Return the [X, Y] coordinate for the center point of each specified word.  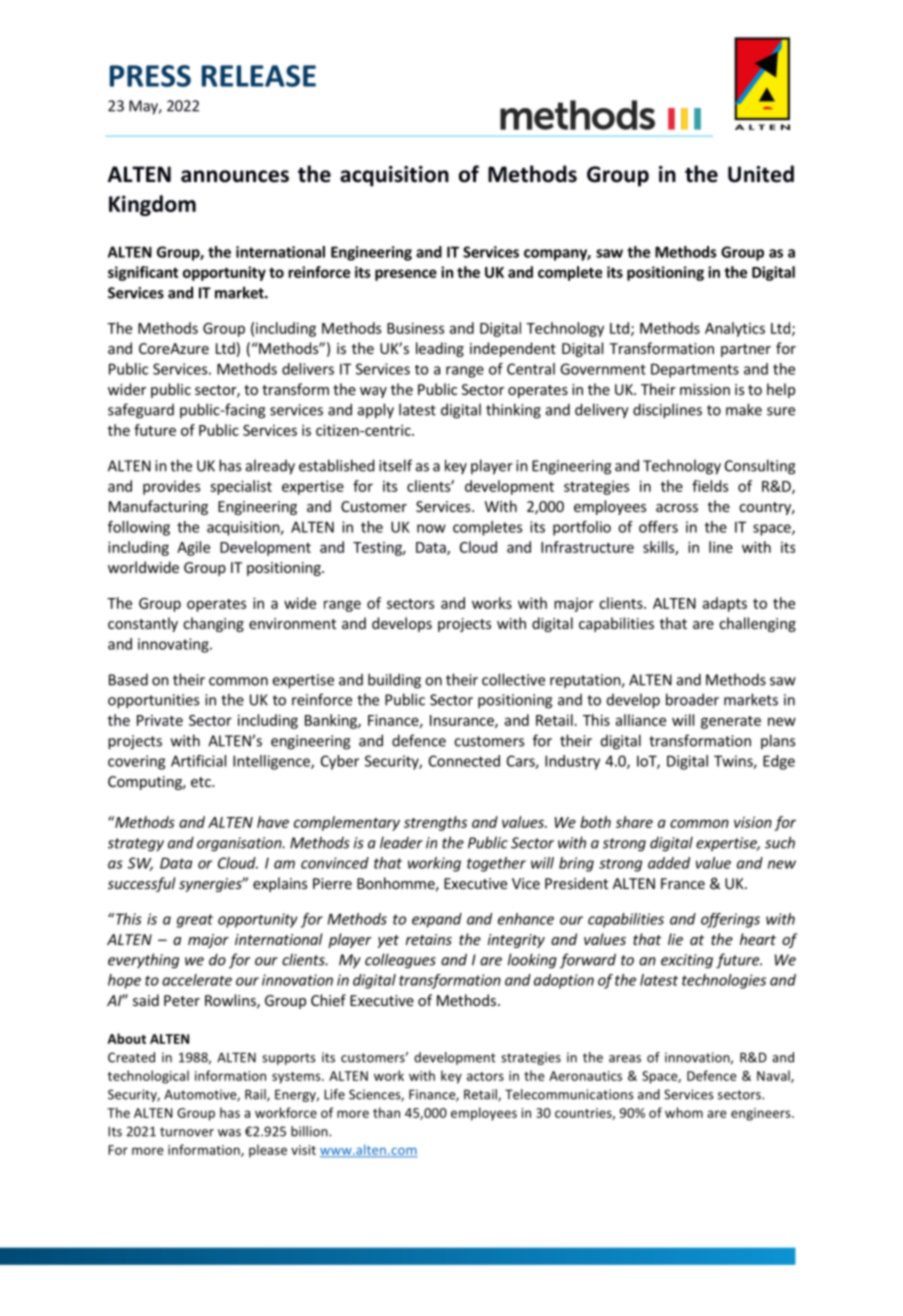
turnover [187, 1132]
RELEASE [259, 76]
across [677, 508]
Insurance [463, 721]
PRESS [150, 76]
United [761, 174]
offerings [730, 920]
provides [171, 487]
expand [437, 920]
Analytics [735, 329]
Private [160, 720]
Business [415, 328]
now [431, 528]
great [195, 921]
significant [143, 273]
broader [692, 699]
